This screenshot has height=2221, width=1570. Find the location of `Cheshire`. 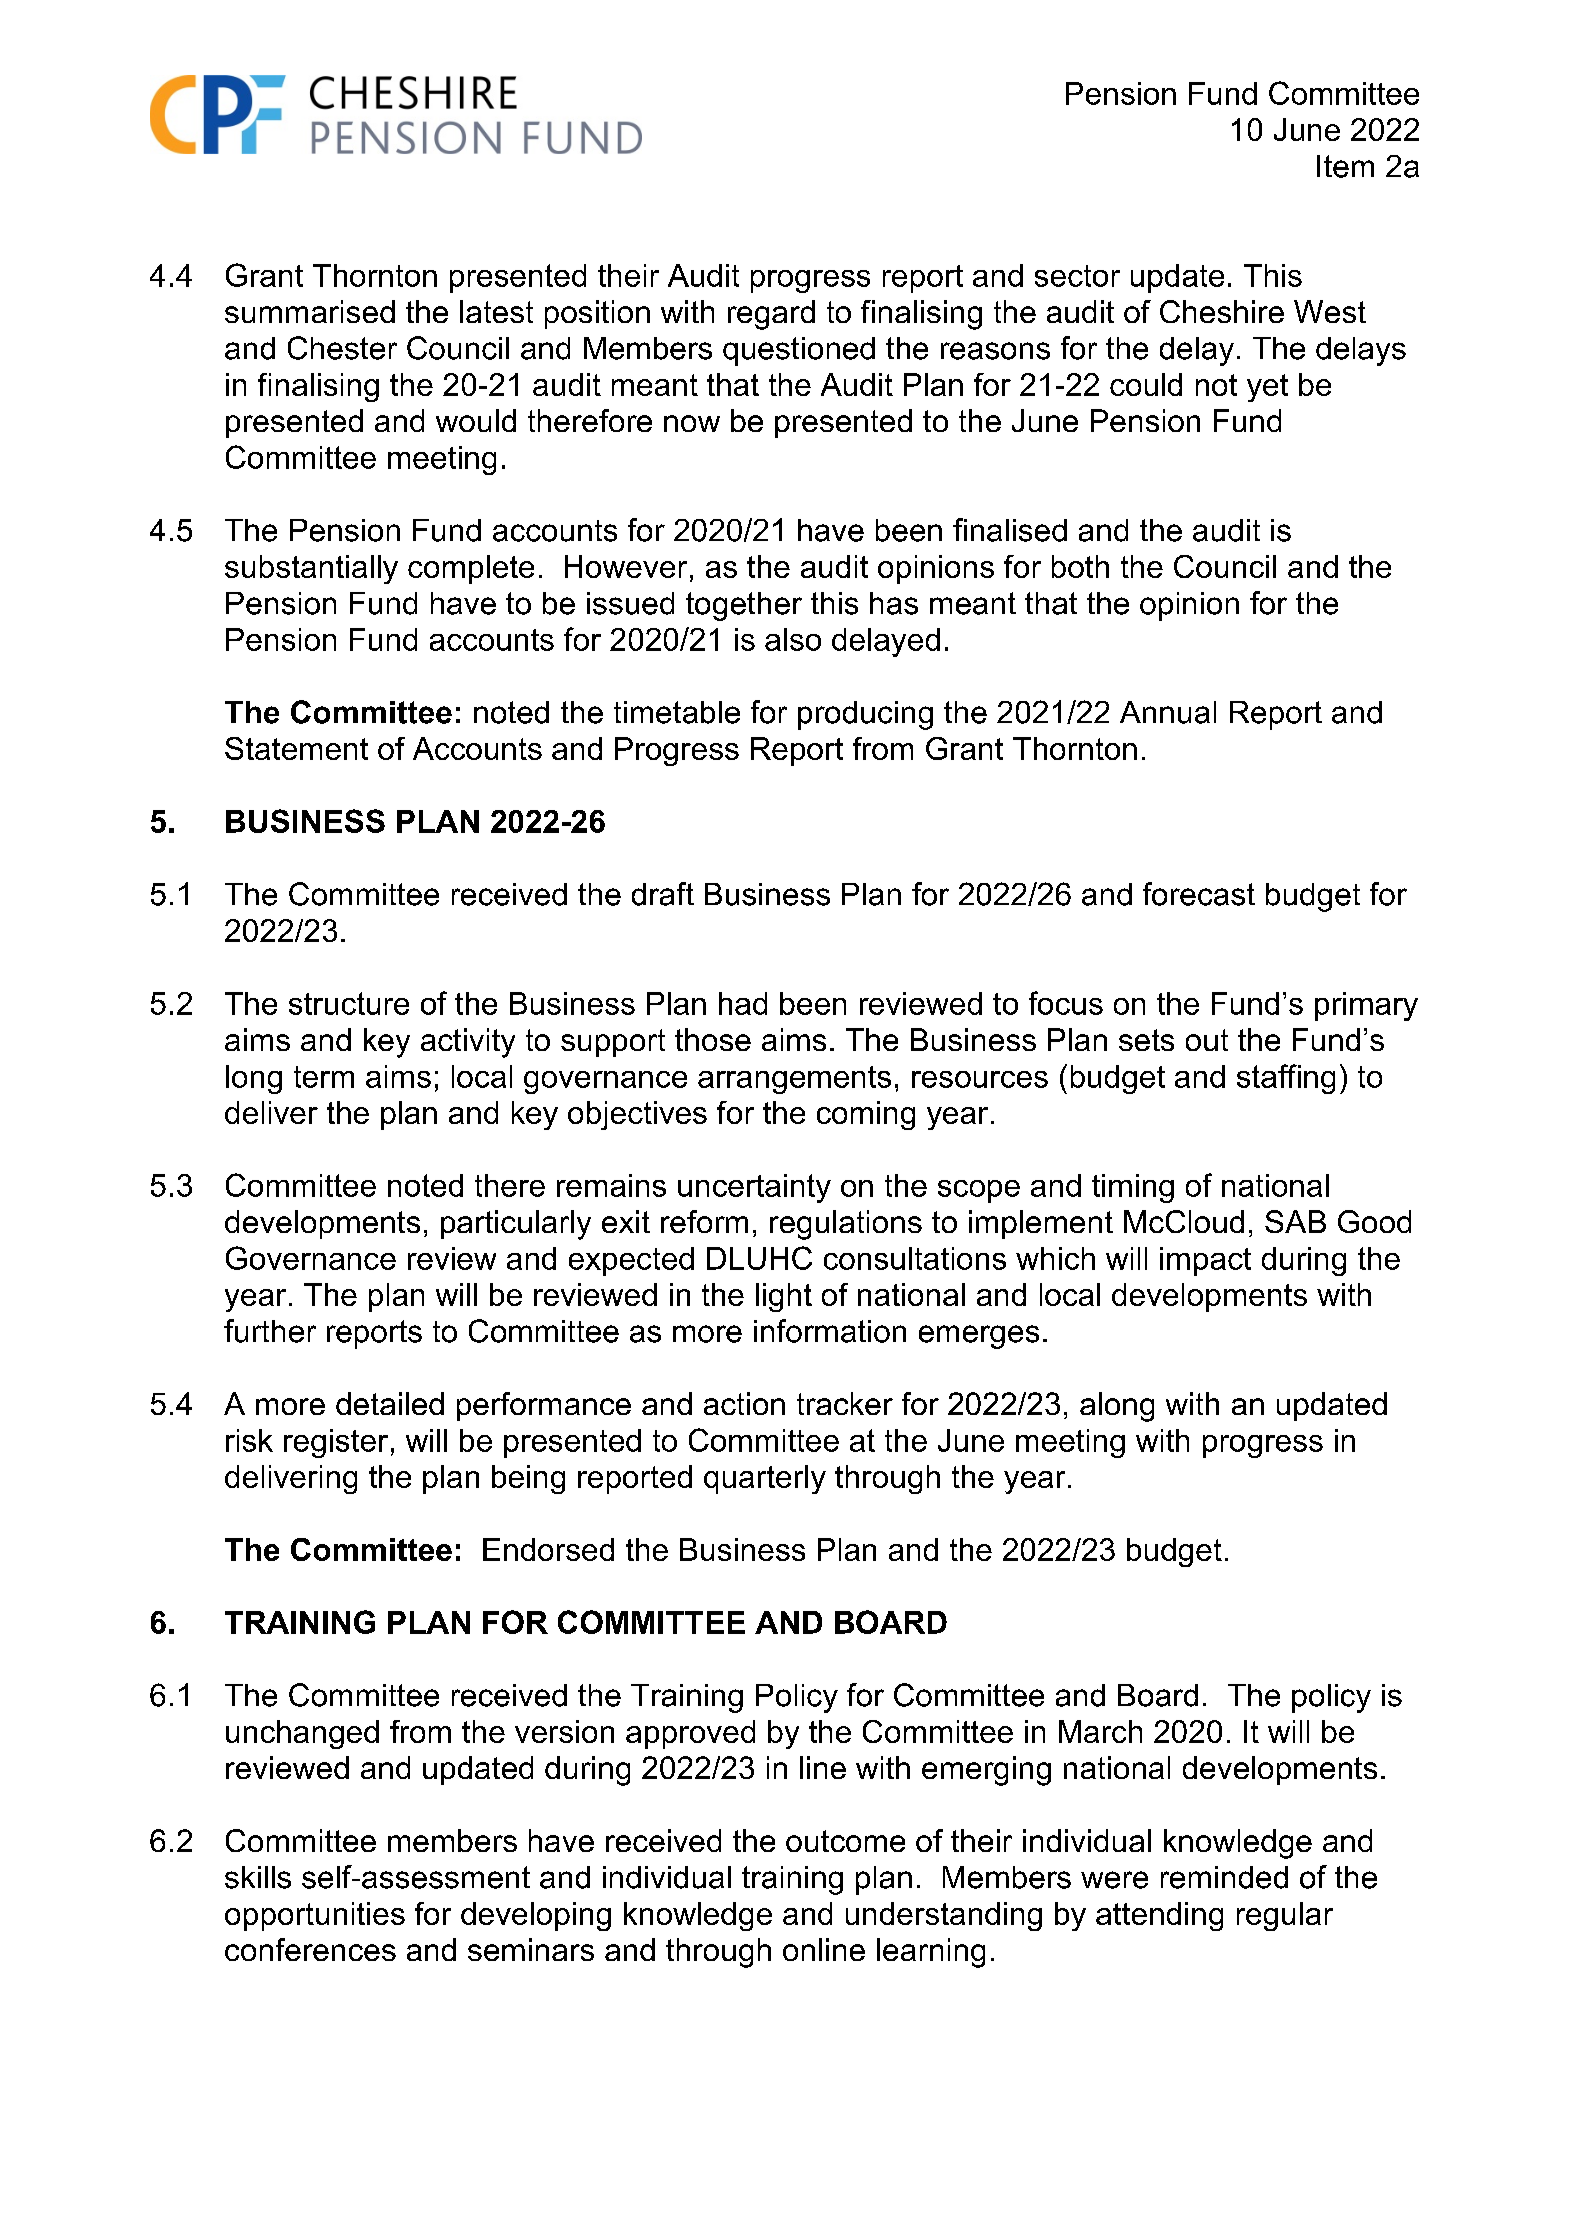

Cheshire is located at coordinates (1222, 311).
